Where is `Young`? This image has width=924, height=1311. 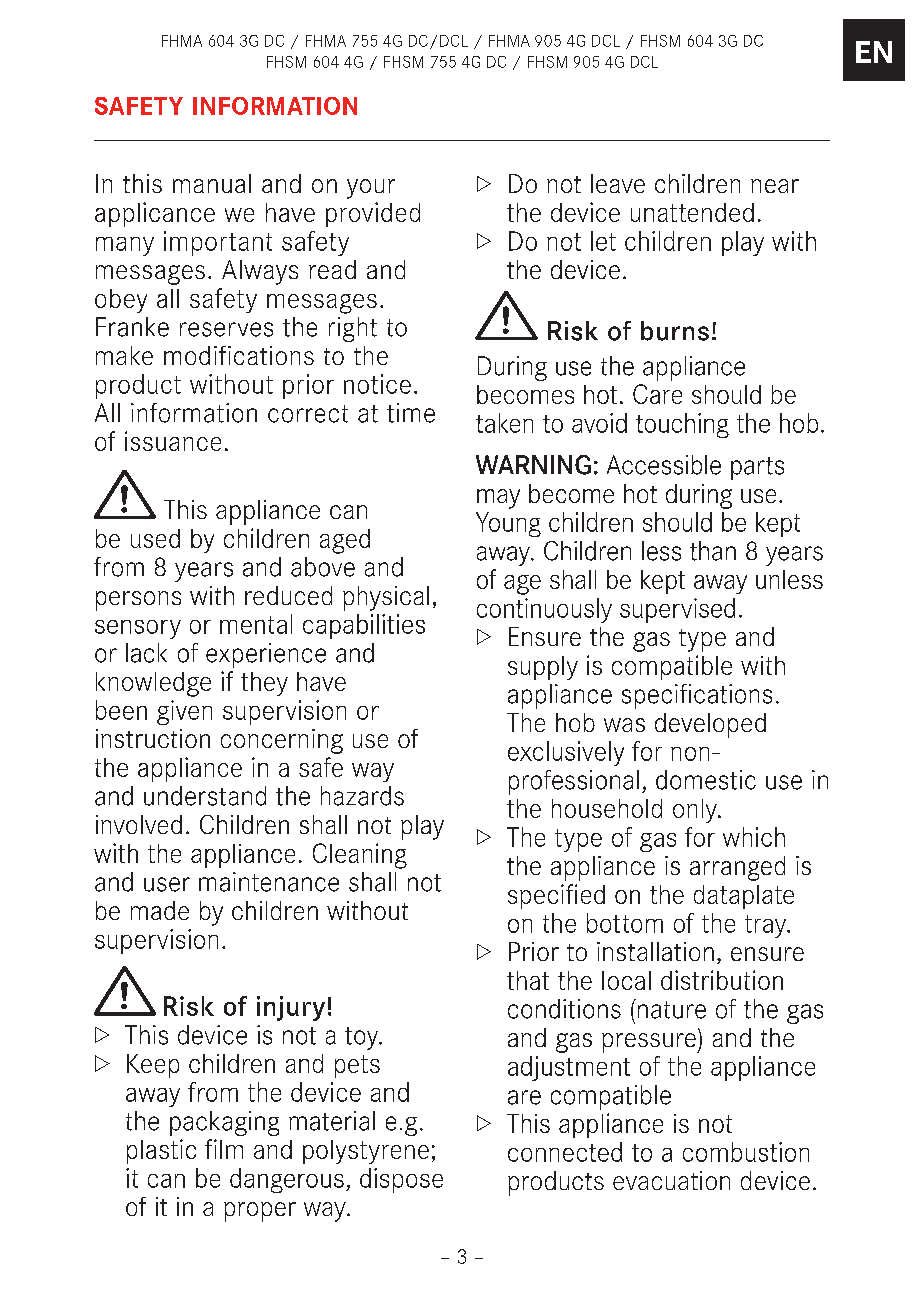 Young is located at coordinates (508, 524).
